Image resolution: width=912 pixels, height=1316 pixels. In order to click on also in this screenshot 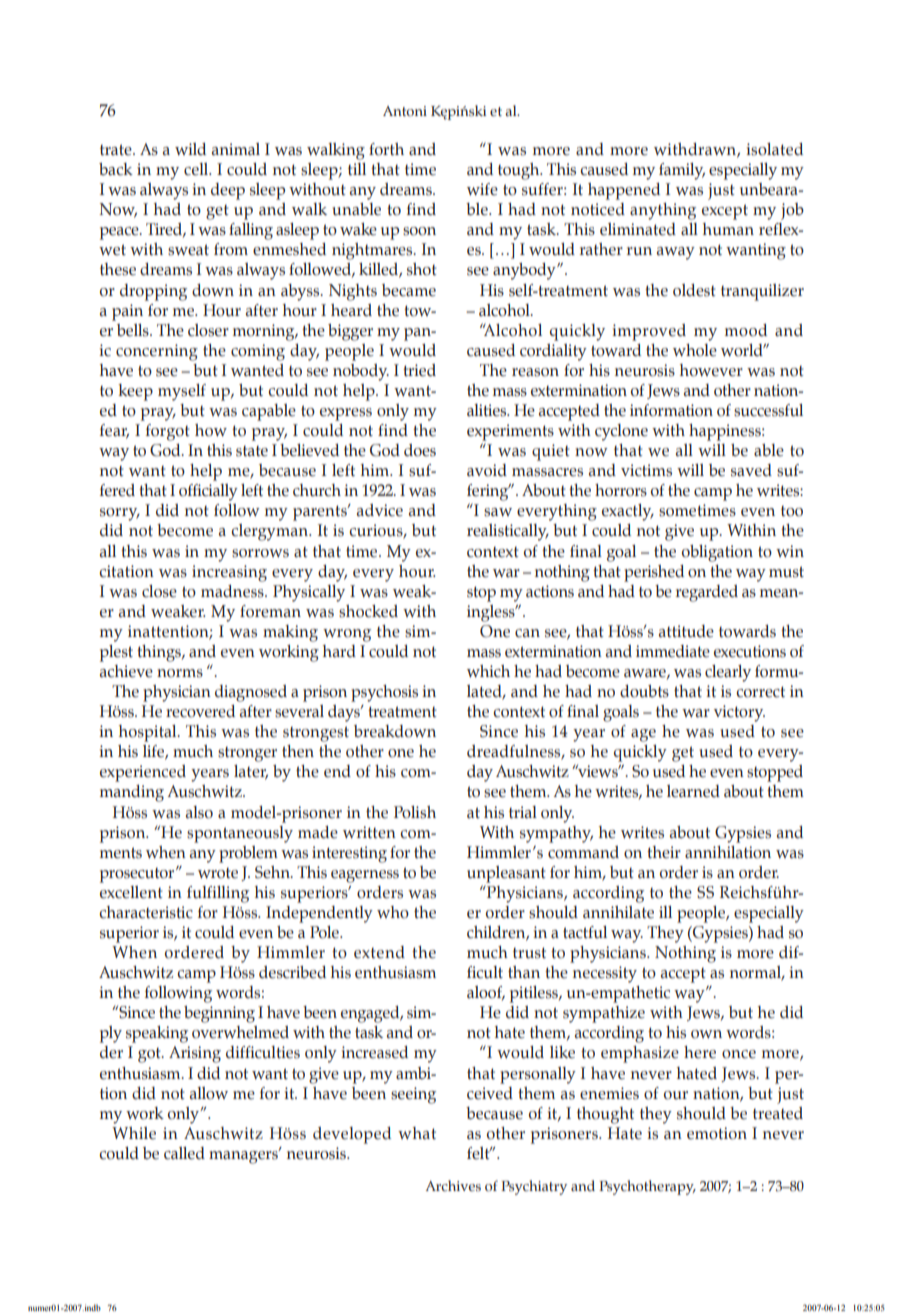, I will do `click(199, 812)`.
